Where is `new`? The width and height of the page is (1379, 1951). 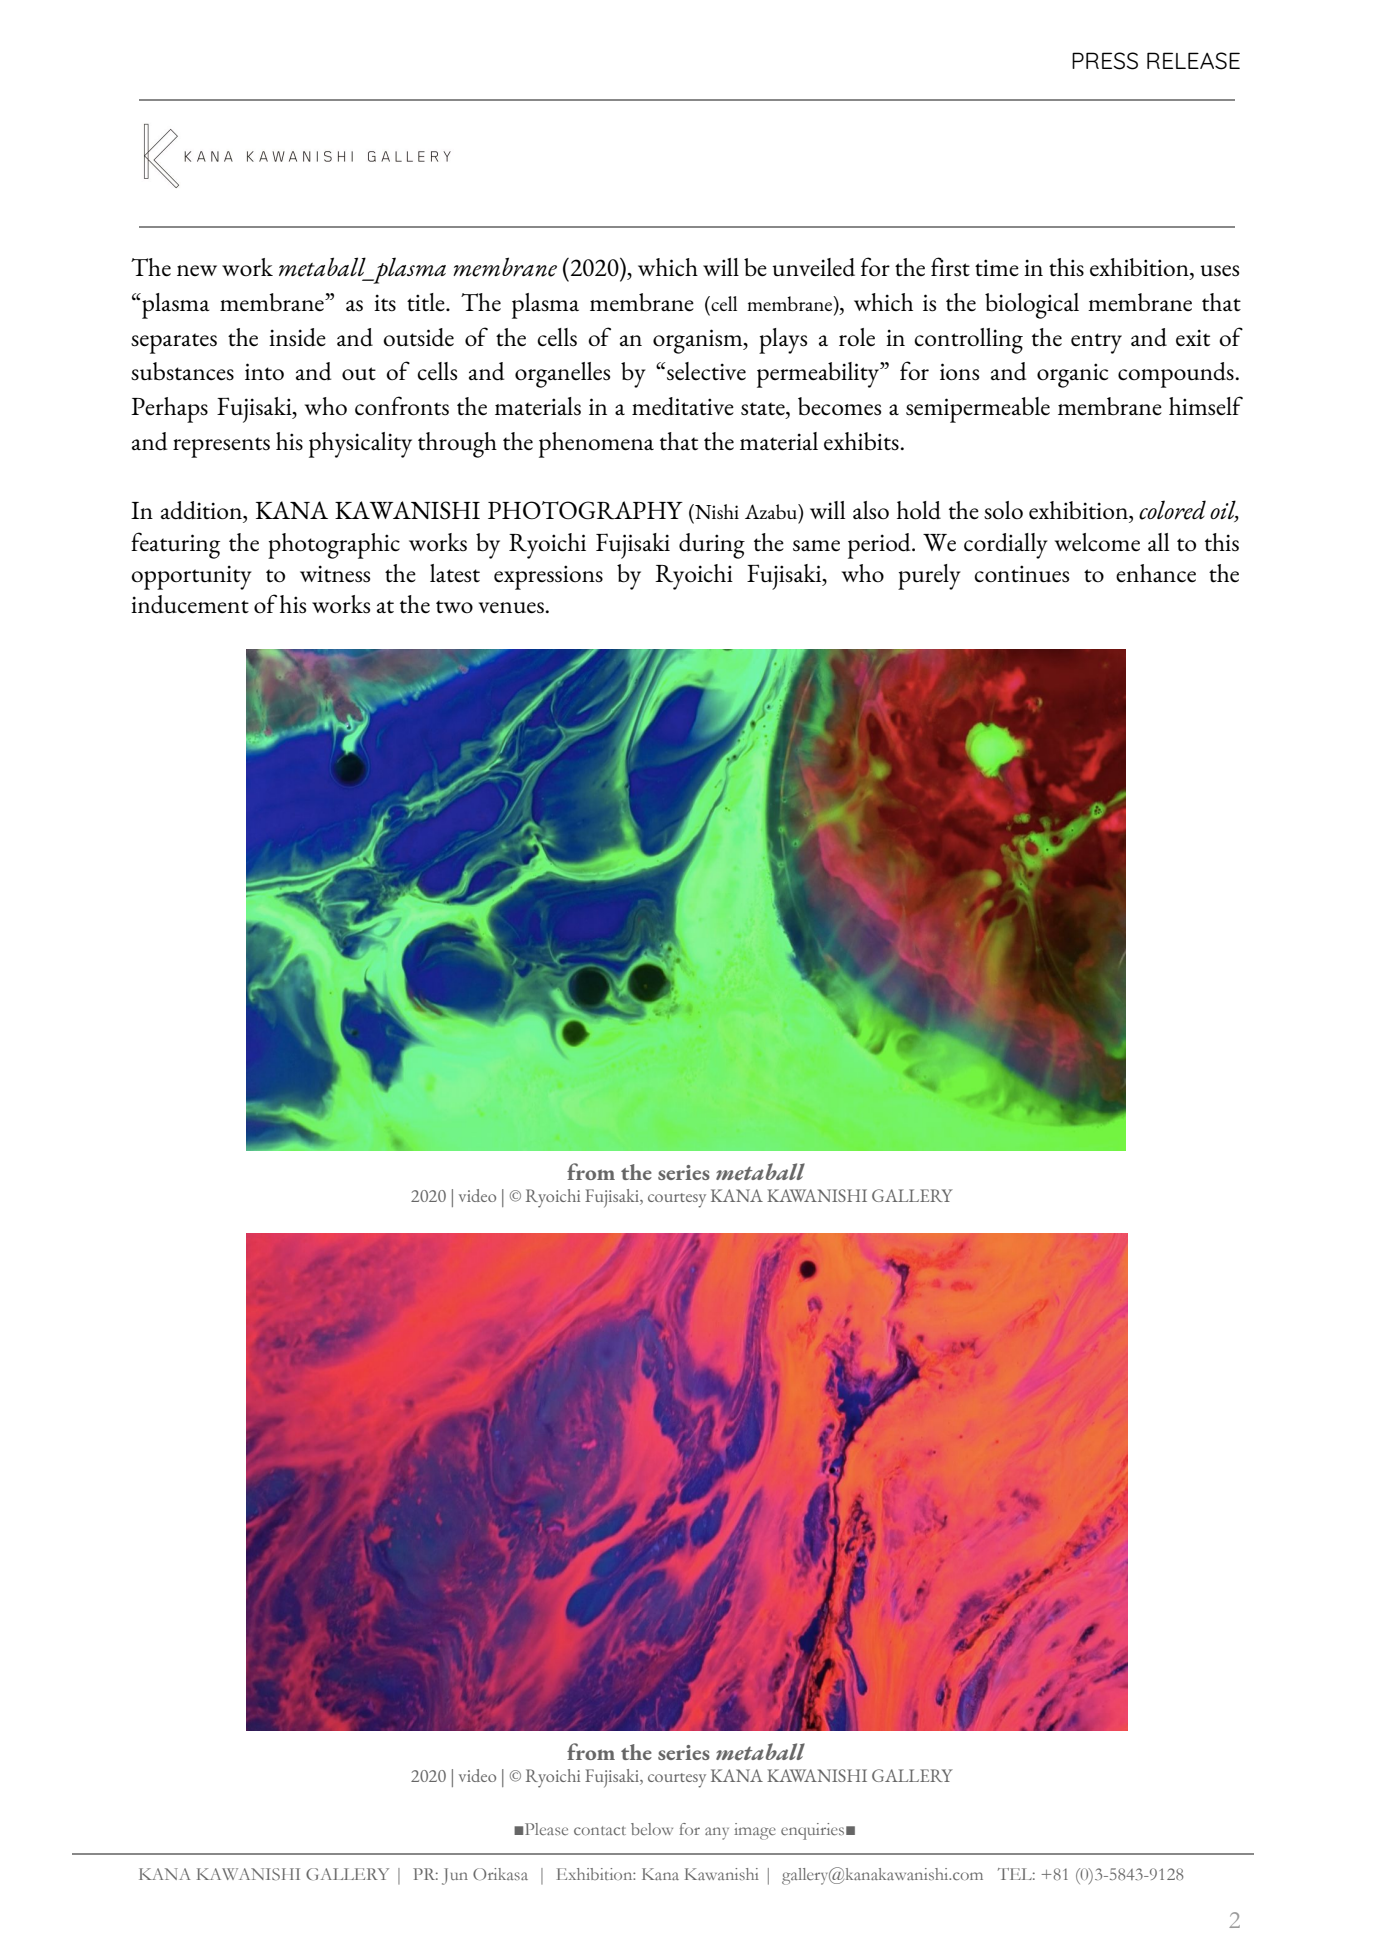 new is located at coordinates (197, 270).
